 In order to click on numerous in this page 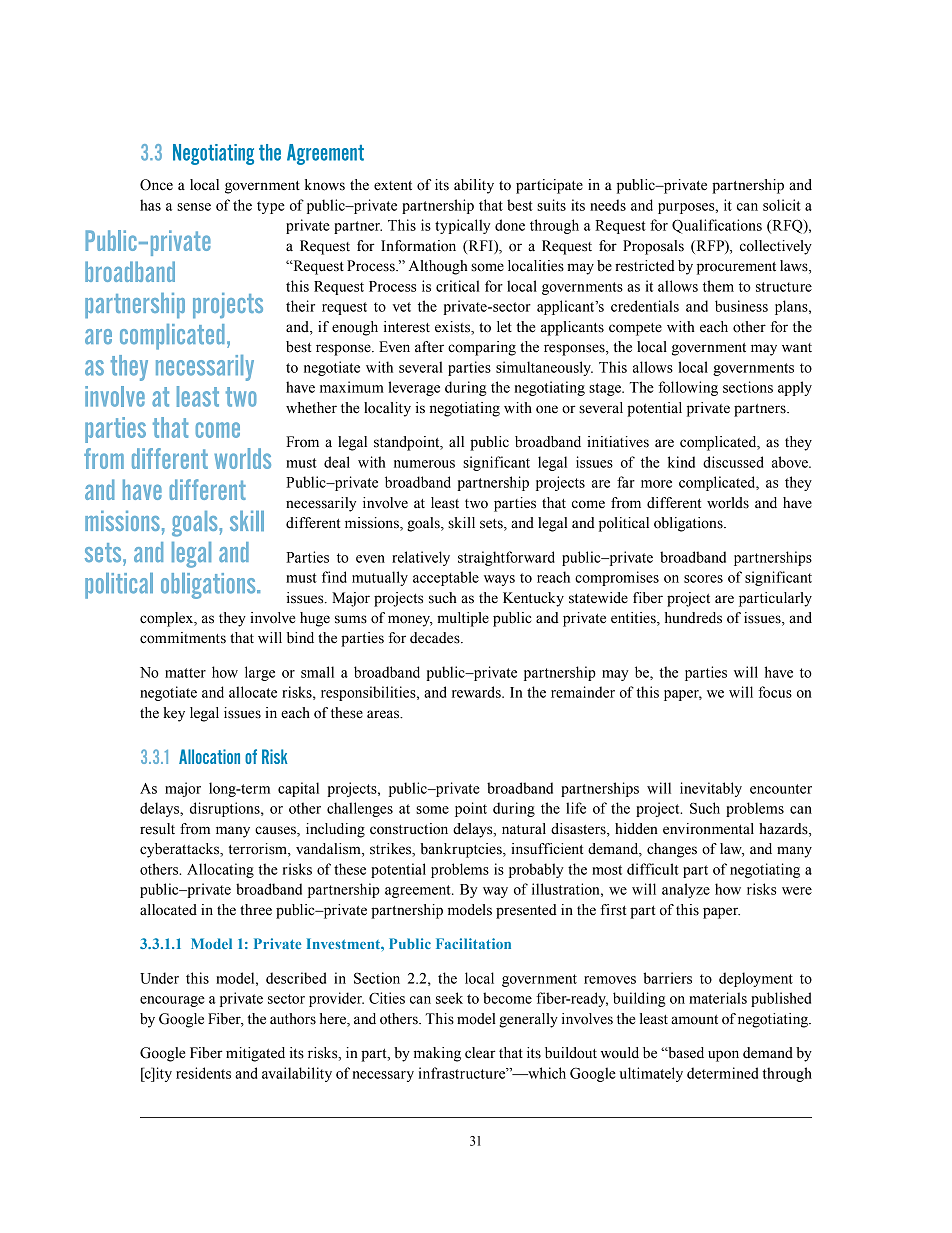, I will do `click(424, 464)`.
